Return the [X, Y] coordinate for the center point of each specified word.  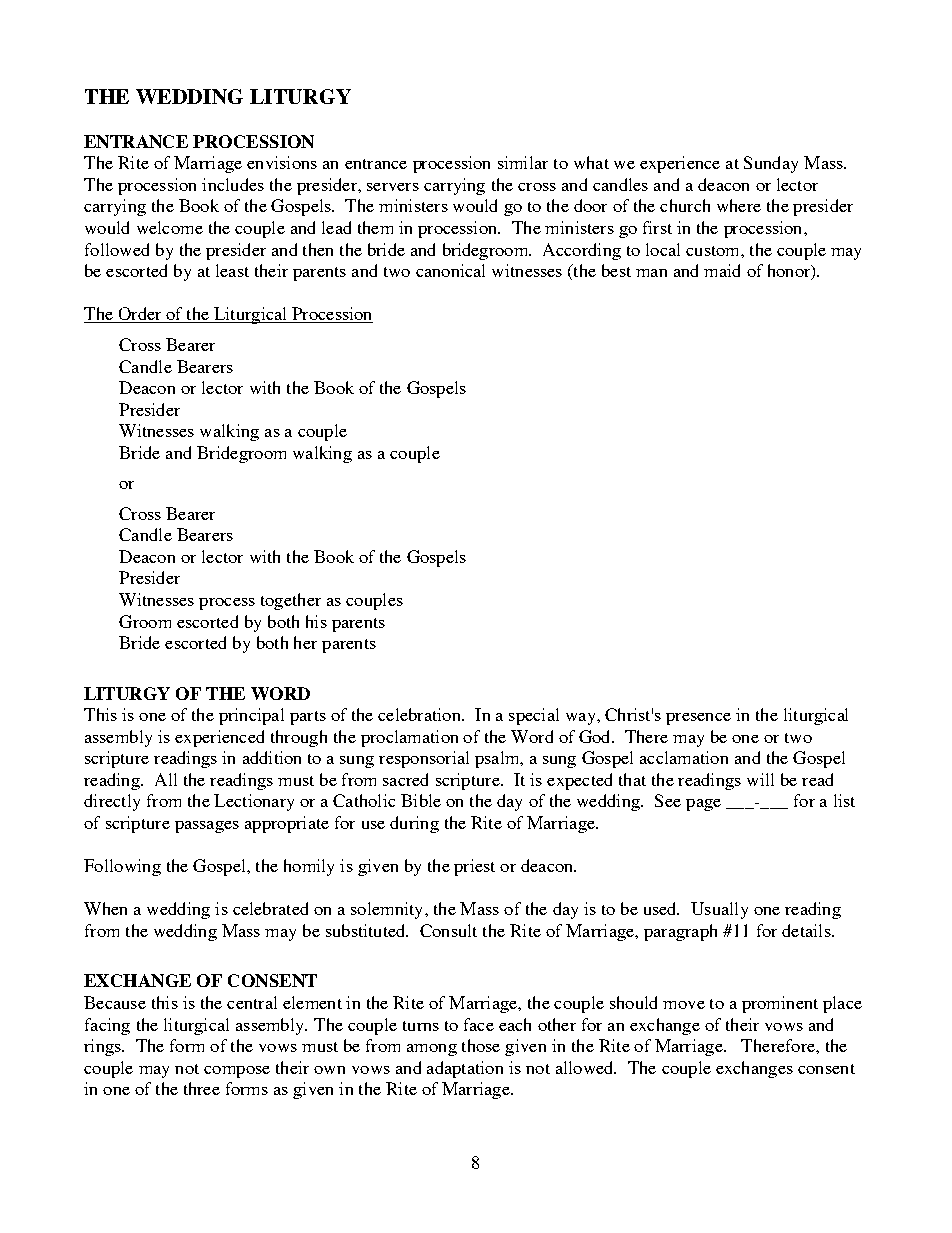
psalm [498, 759]
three [202, 1088]
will [760, 779]
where [739, 205]
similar [523, 162]
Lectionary [254, 802]
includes [233, 184]
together [291, 601]
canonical [450, 270]
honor [790, 272]
